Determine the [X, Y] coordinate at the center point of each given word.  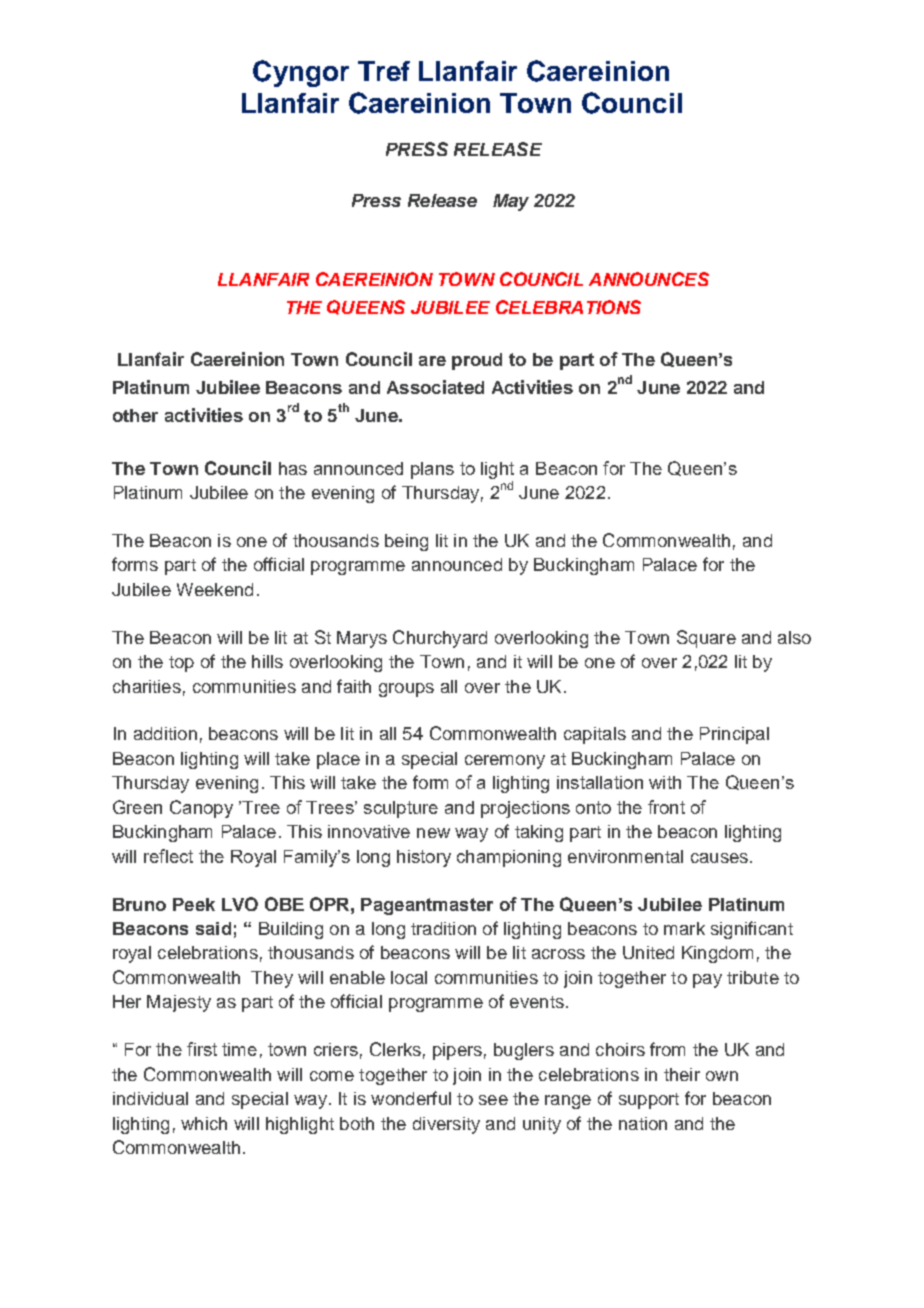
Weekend [215, 589]
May [511, 202]
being [406, 542]
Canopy [201, 809]
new [433, 833]
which [204, 1123]
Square [706, 639]
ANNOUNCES [649, 279]
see [493, 1100]
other [135, 415]
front [666, 807]
